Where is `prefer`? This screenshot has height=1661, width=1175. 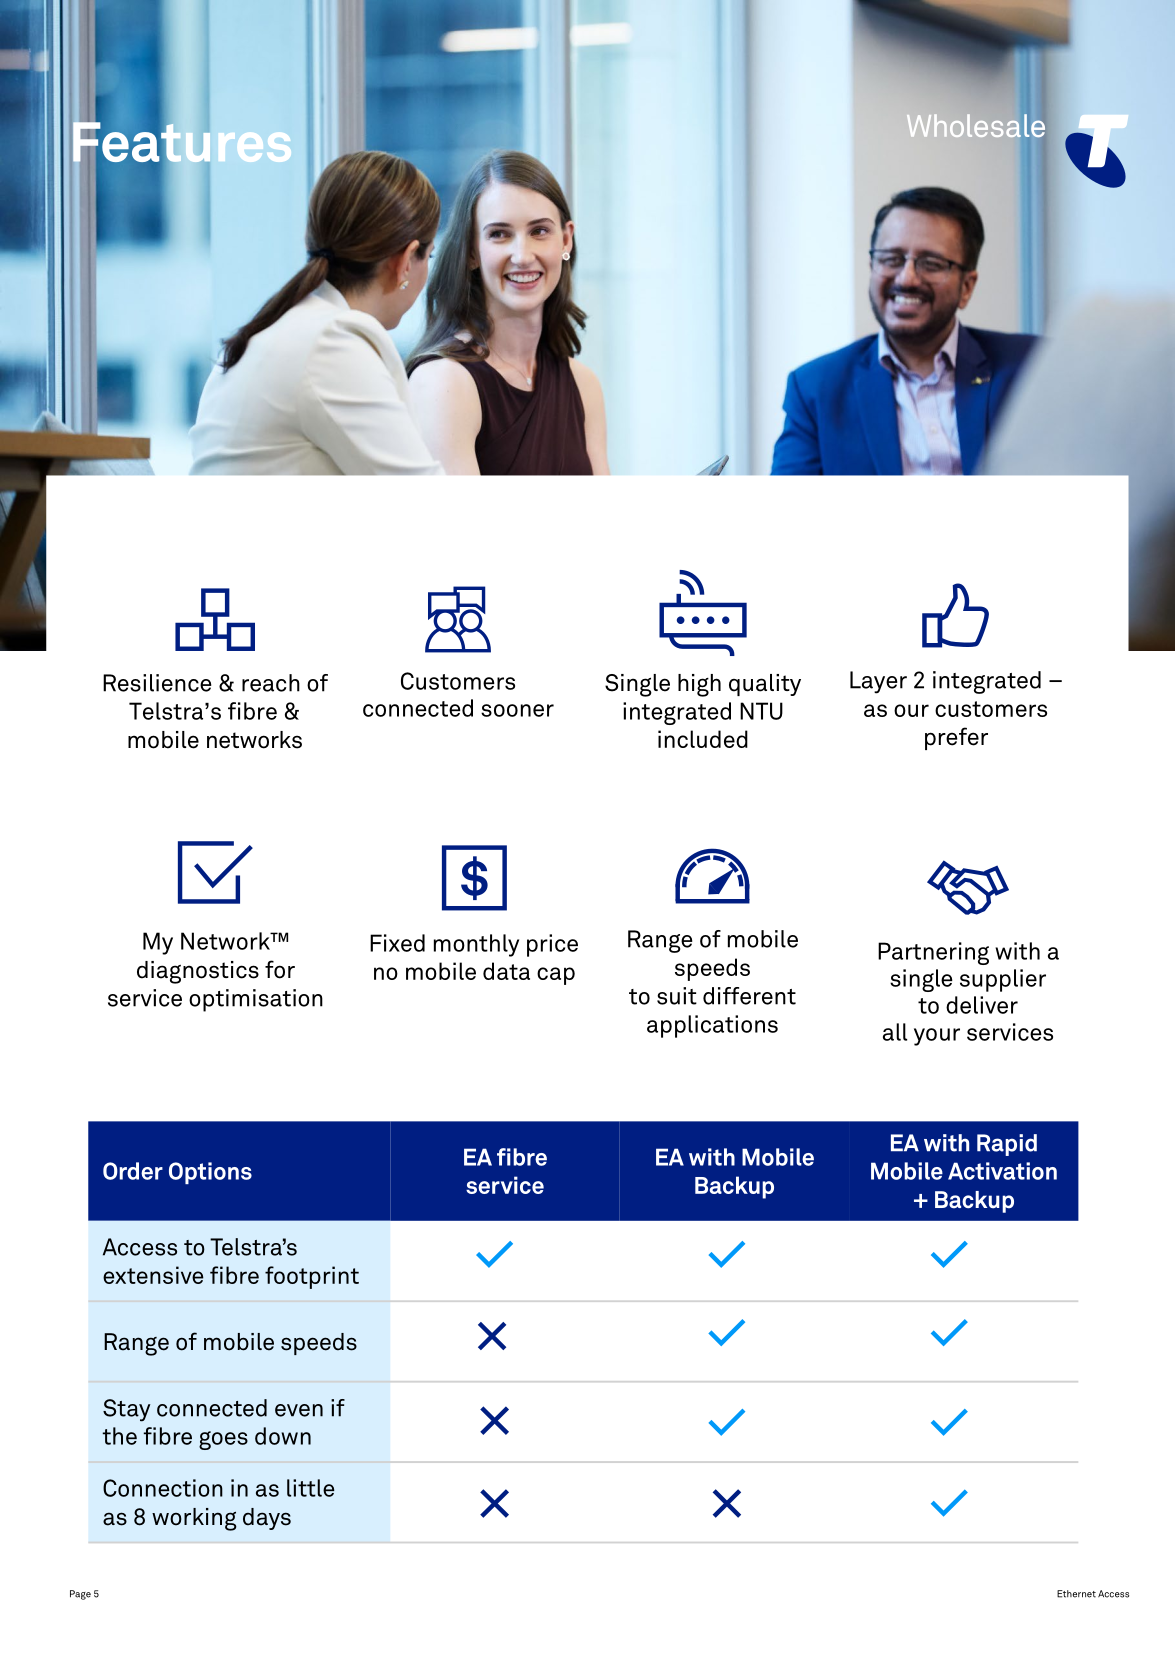 prefer is located at coordinates (956, 738).
